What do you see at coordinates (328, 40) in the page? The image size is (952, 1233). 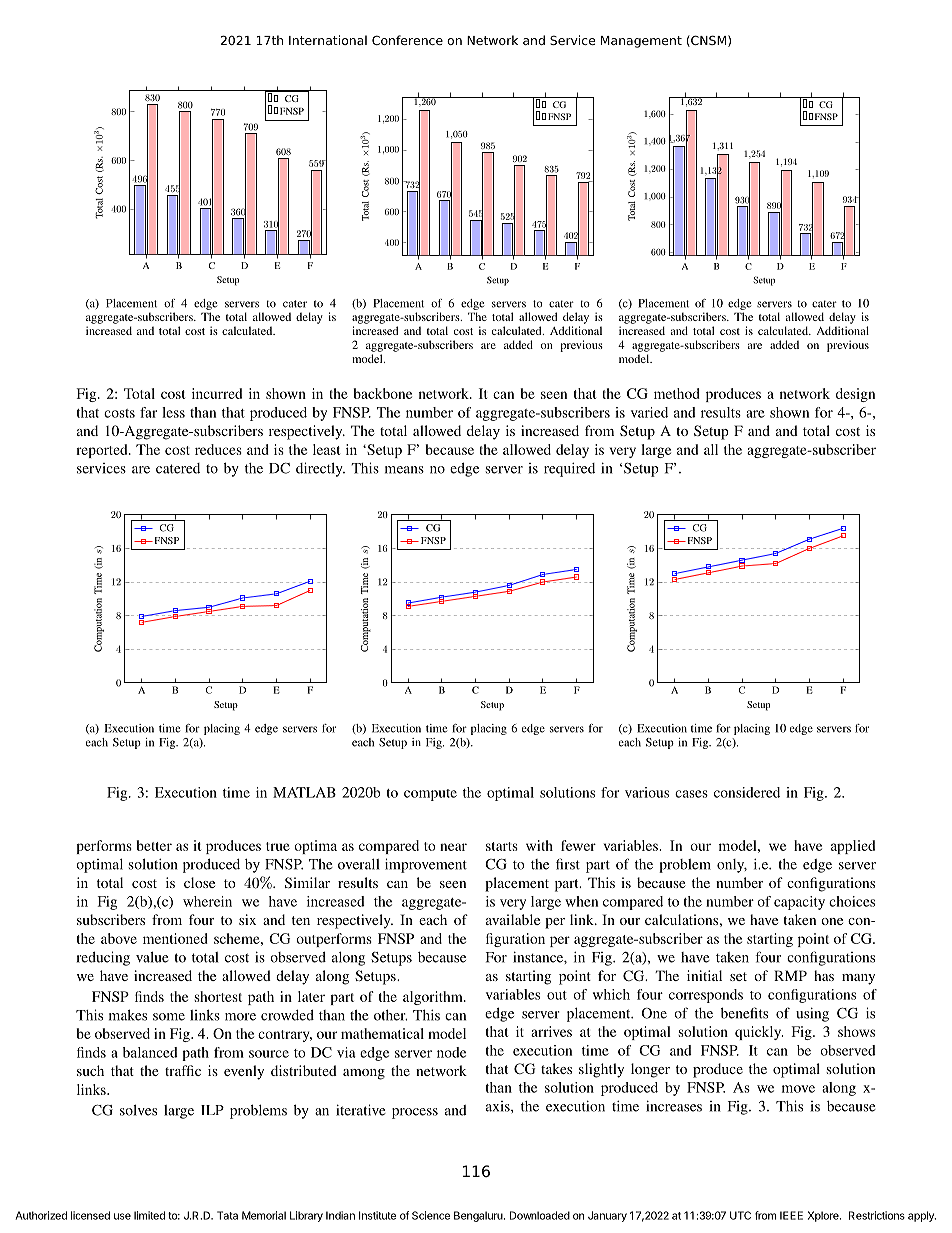 I see `International` at bounding box center [328, 40].
